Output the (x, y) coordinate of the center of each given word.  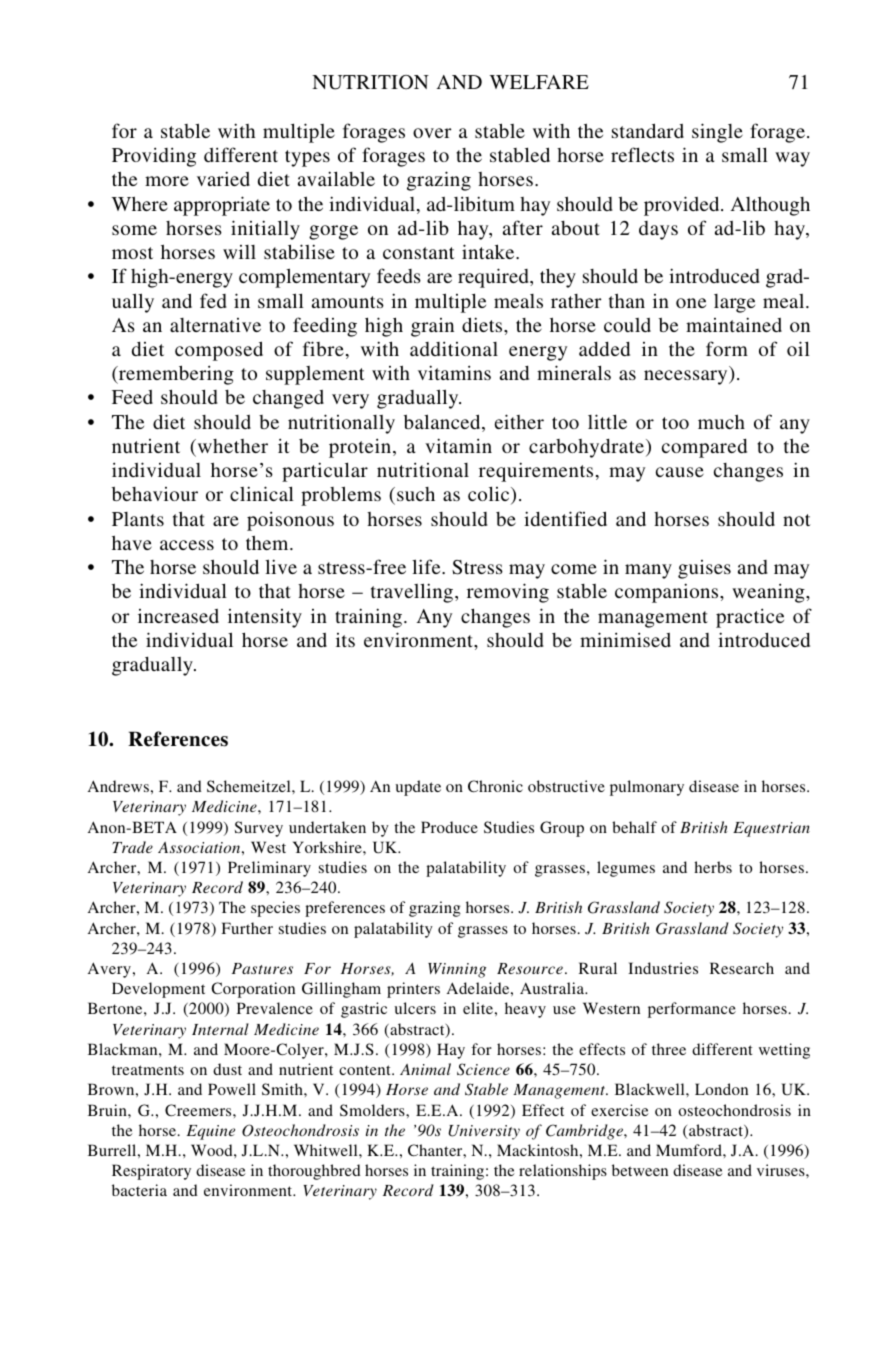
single (717, 133)
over (432, 133)
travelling (413, 593)
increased (178, 616)
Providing (154, 157)
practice (750, 618)
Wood (213, 1150)
